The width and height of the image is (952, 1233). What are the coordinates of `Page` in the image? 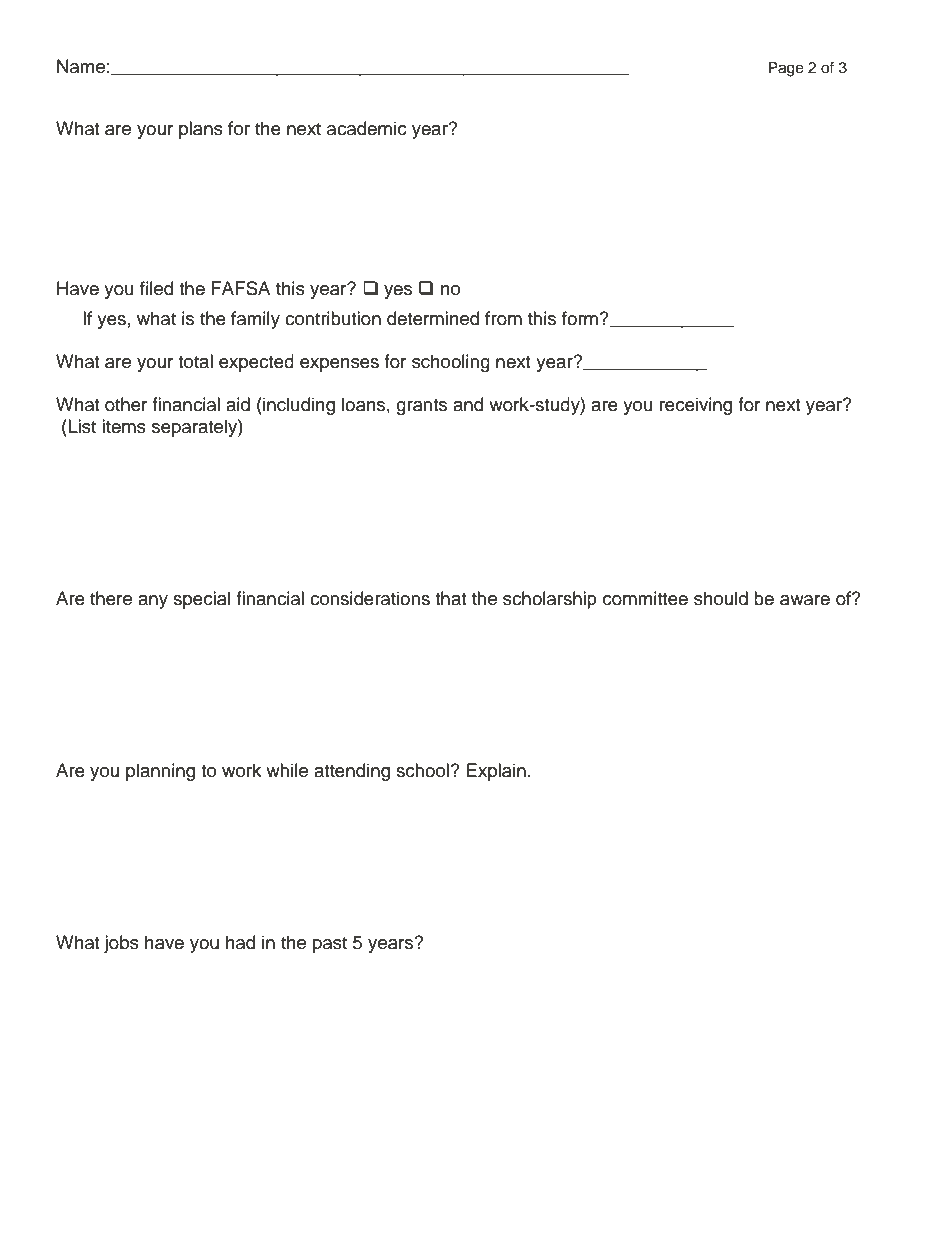 It's located at (786, 69).
